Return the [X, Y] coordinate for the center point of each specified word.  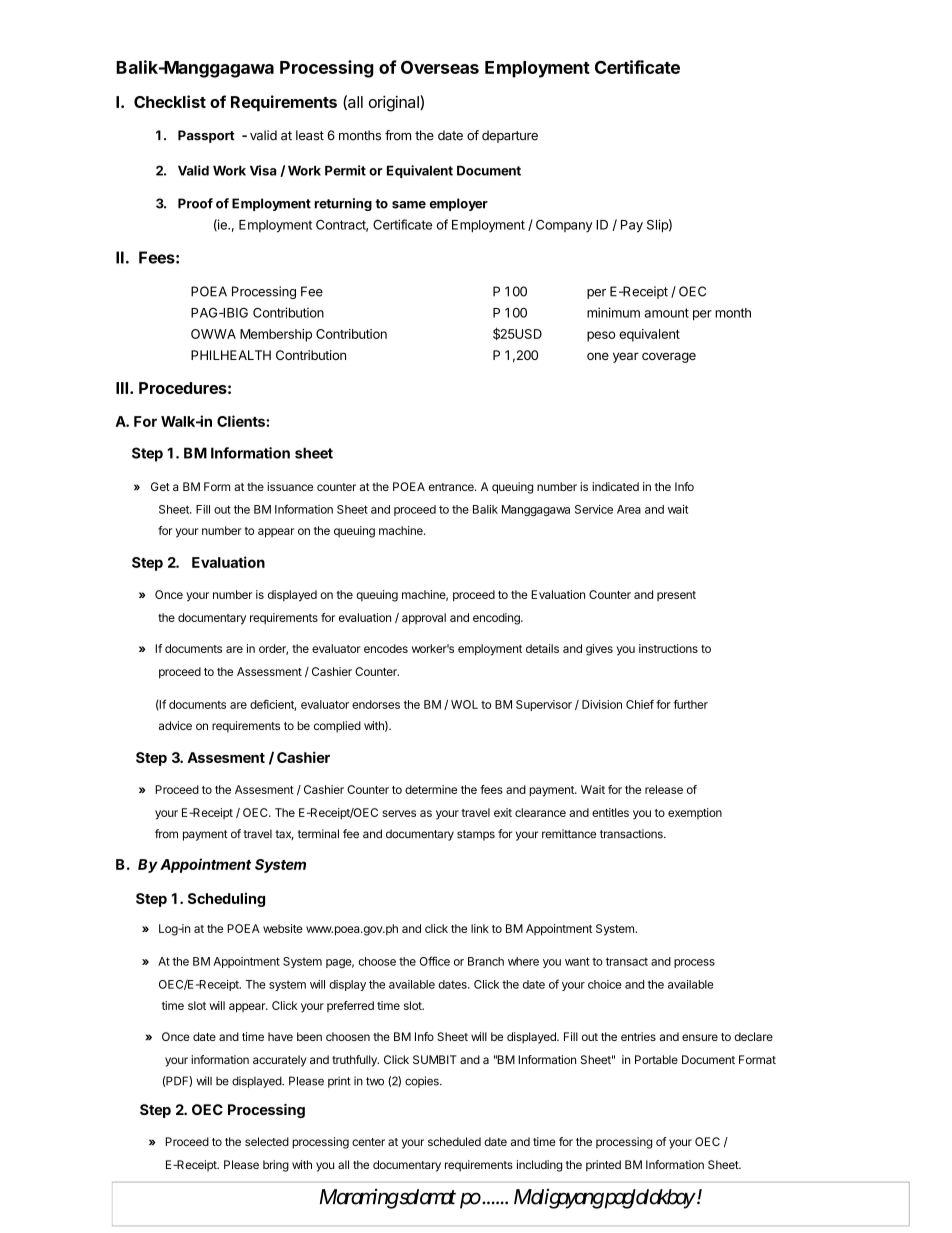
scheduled [454, 1141]
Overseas [440, 67]
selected [267, 1141]
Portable [656, 1059]
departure [510, 136]
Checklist [170, 101]
